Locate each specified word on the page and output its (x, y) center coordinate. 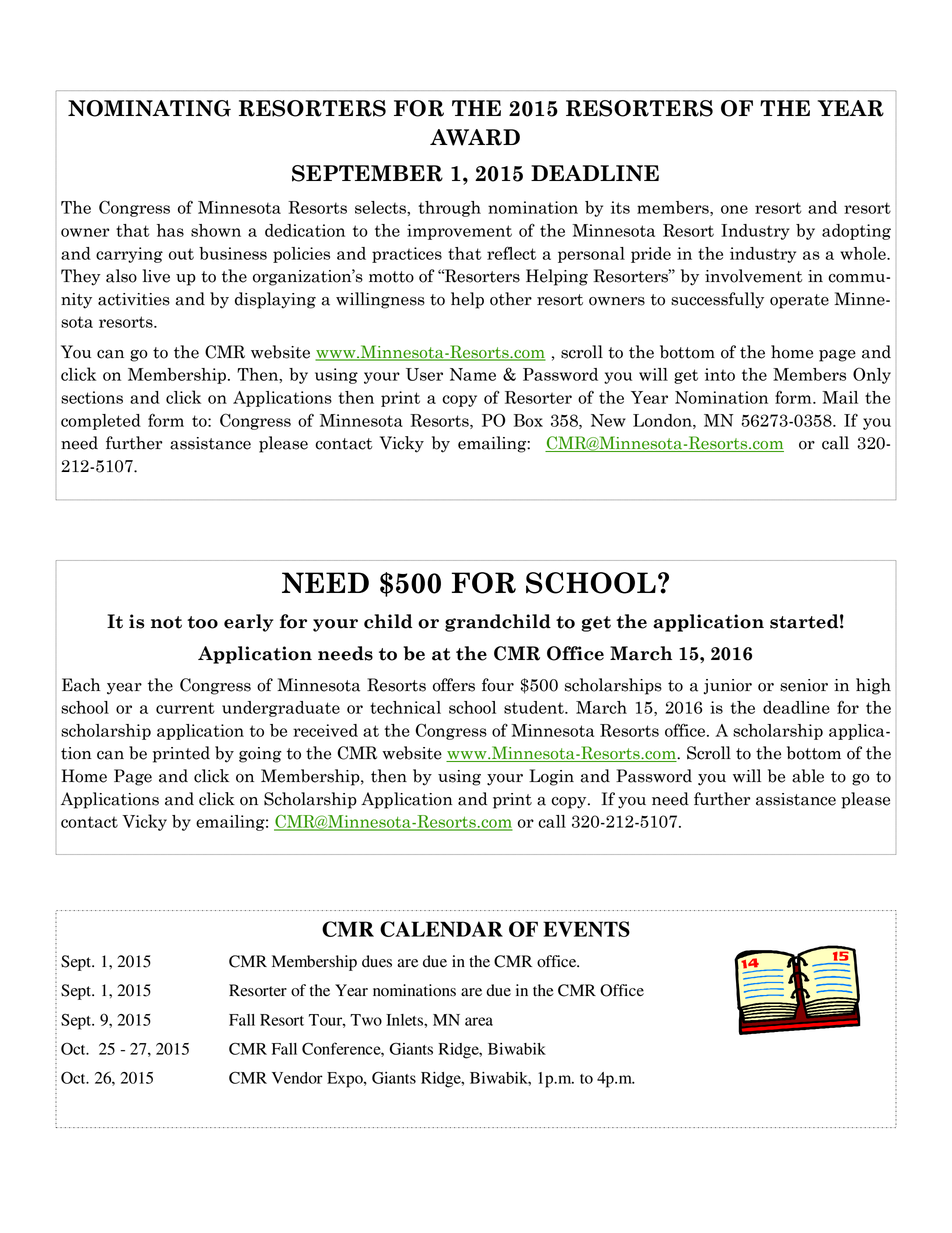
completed (101, 422)
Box (528, 420)
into (720, 374)
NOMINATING (149, 108)
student (535, 707)
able (808, 776)
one (734, 209)
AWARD (475, 137)
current (185, 708)
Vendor (297, 1078)
